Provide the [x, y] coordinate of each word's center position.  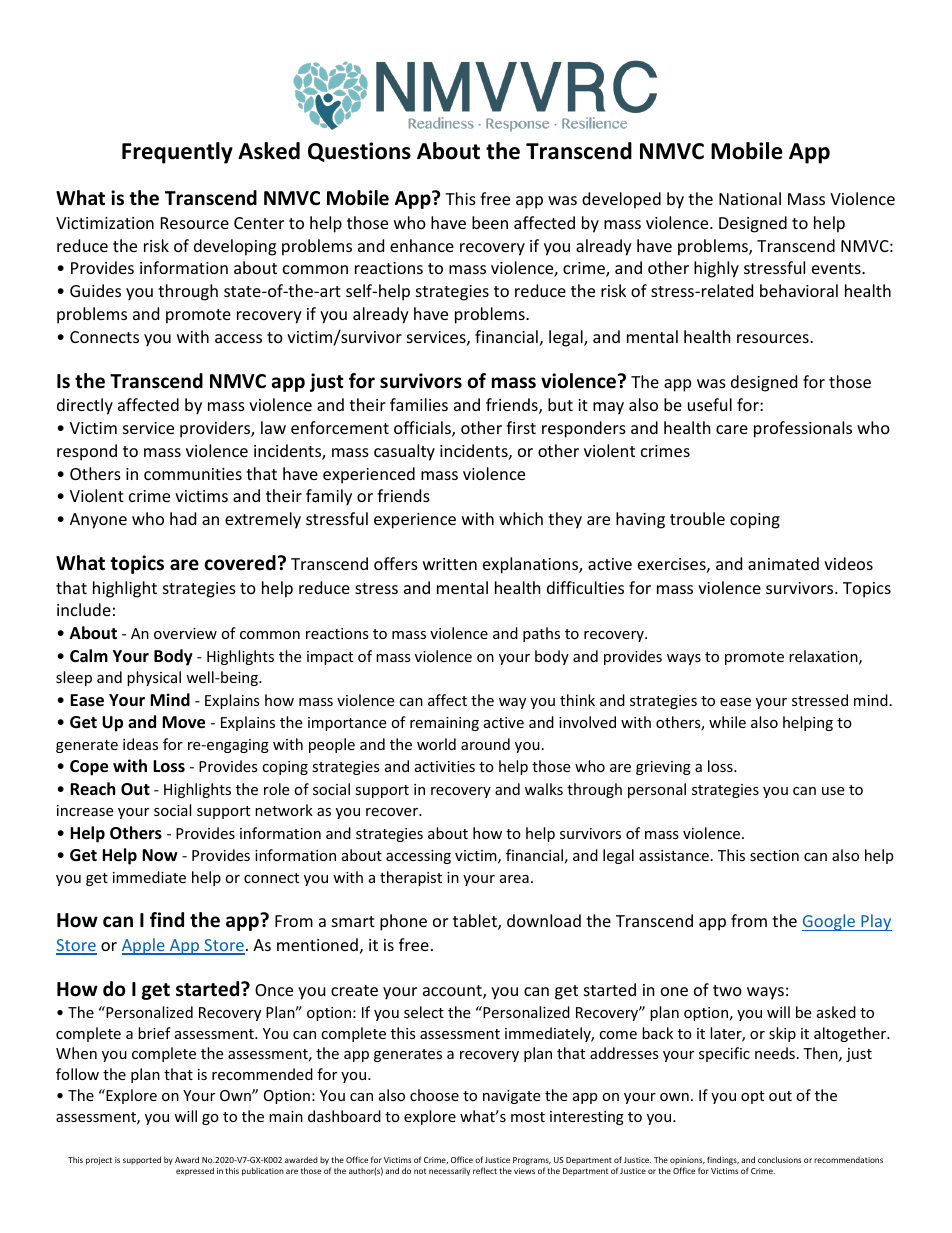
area [514, 879]
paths [541, 634]
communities [193, 474]
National [750, 198]
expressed [195, 1171]
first [521, 427]
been [490, 222]
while [727, 722]
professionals [803, 429]
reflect [485, 1170]
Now [160, 855]
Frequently [177, 153]
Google [830, 922]
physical [154, 678]
